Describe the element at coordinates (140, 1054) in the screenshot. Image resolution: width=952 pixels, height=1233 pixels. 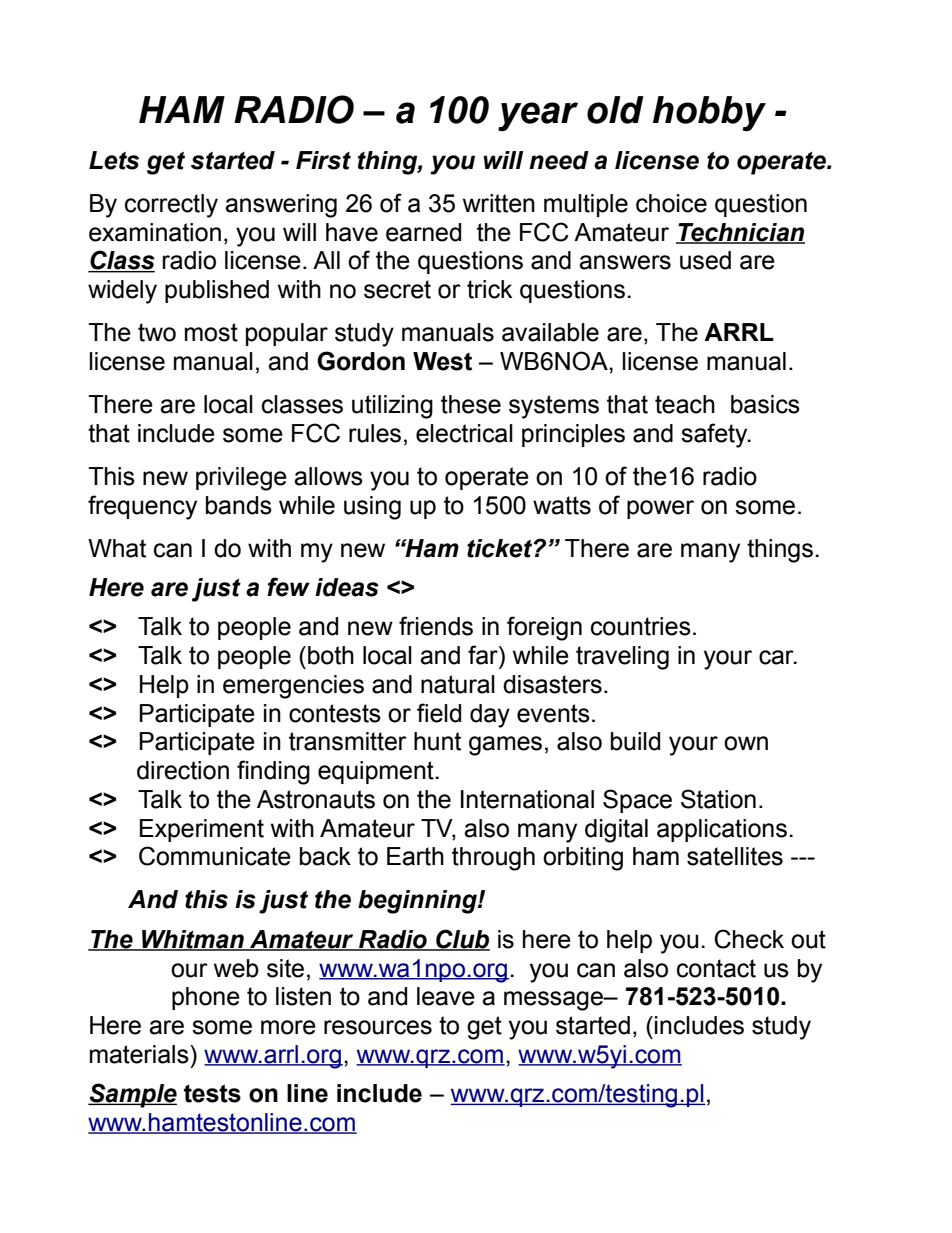
I see `materials` at that location.
